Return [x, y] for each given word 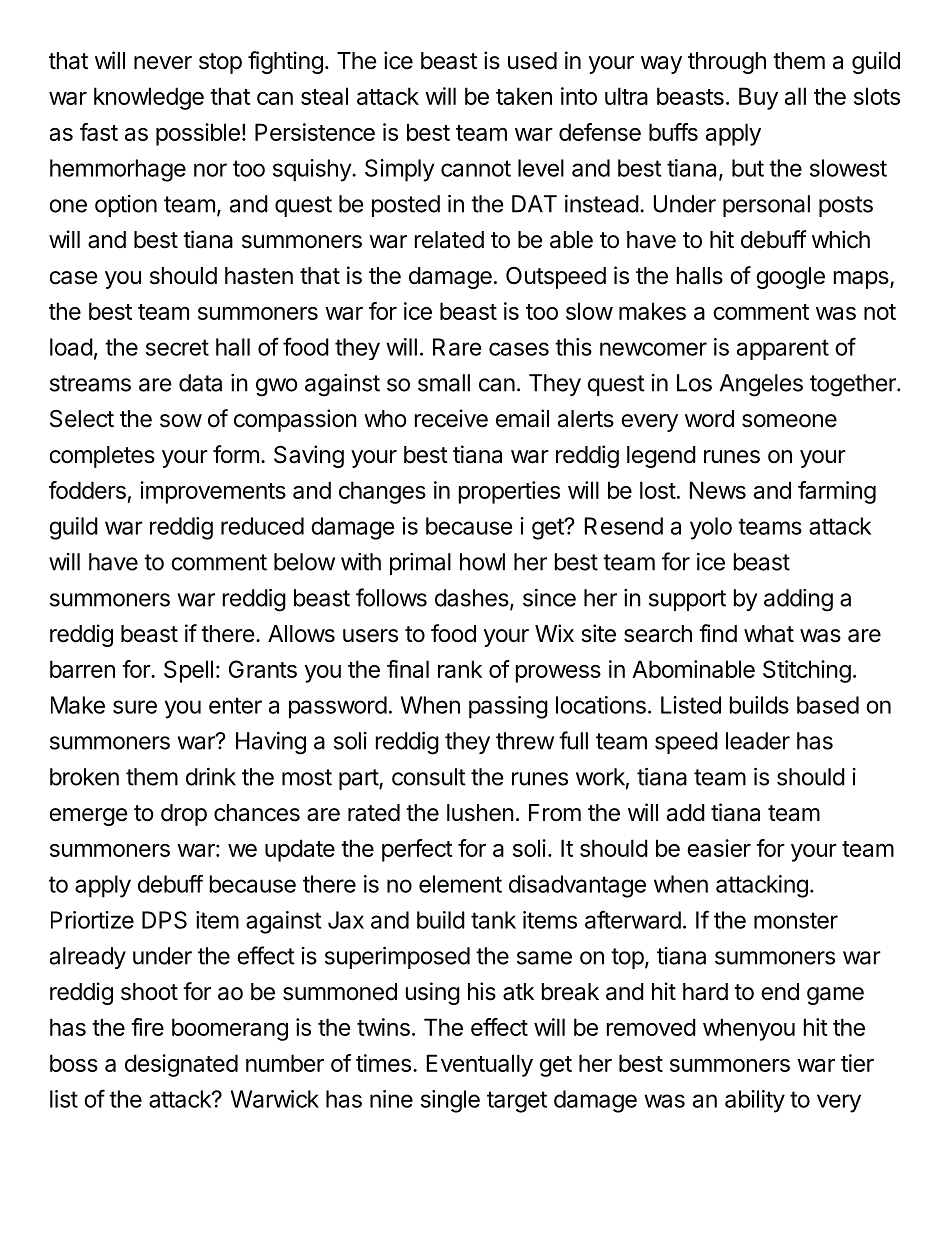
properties [509, 492]
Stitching [807, 671]
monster [796, 920]
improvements [213, 492]
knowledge [149, 98]
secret [177, 347]
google [790, 278]
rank [460, 669]
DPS [164, 920]
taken [524, 96]
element [460, 884]
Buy [758, 98]
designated [181, 1065]
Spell [188, 671]
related [449, 240]
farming [837, 492]
